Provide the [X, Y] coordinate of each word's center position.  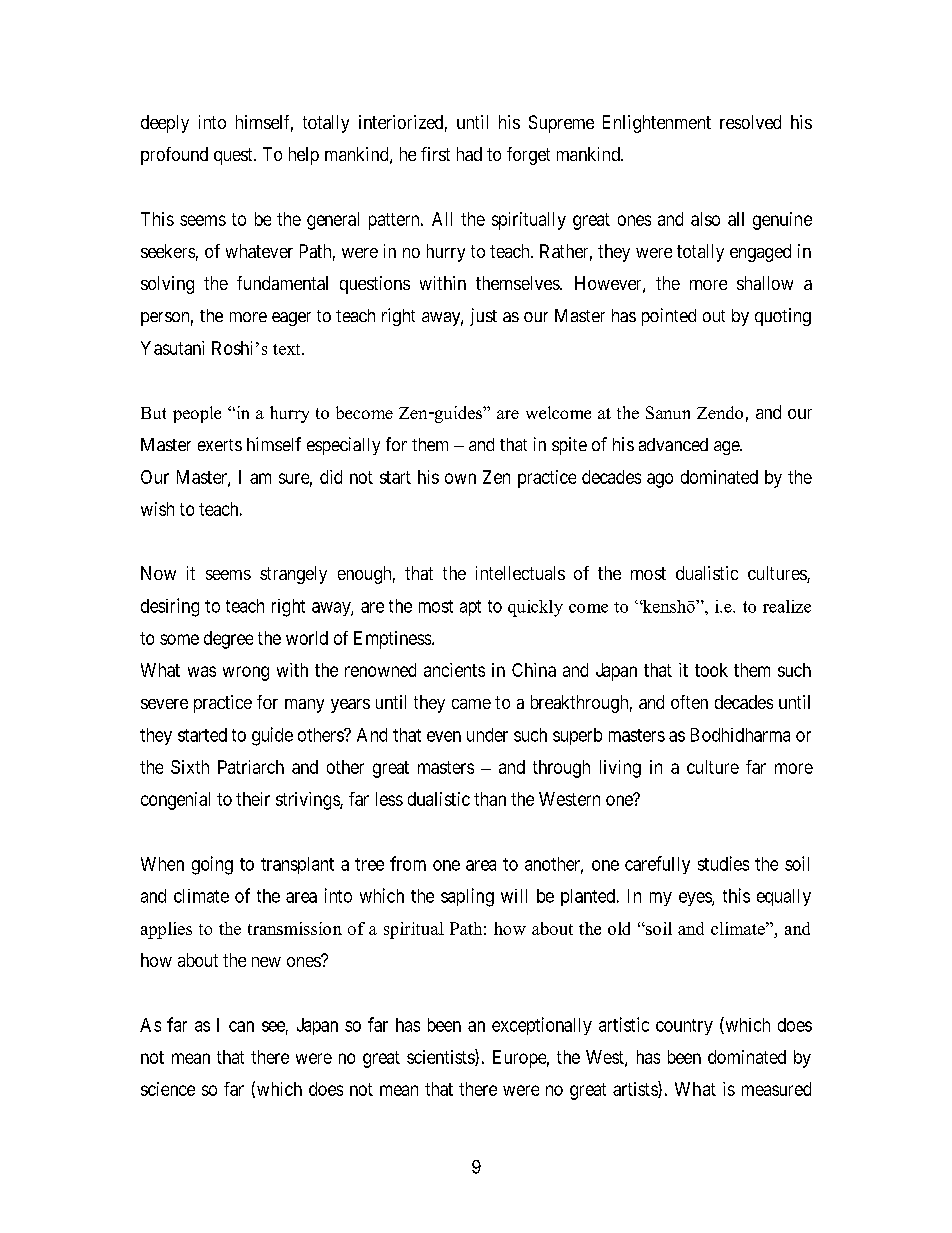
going [212, 865]
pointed [669, 317]
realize [787, 606]
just [483, 317]
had [469, 154]
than [490, 799]
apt [470, 608]
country [684, 1027]
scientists [441, 1057]
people [197, 414]
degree [228, 640]
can [241, 1026]
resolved [750, 122]
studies [723, 863]
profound [174, 156]
